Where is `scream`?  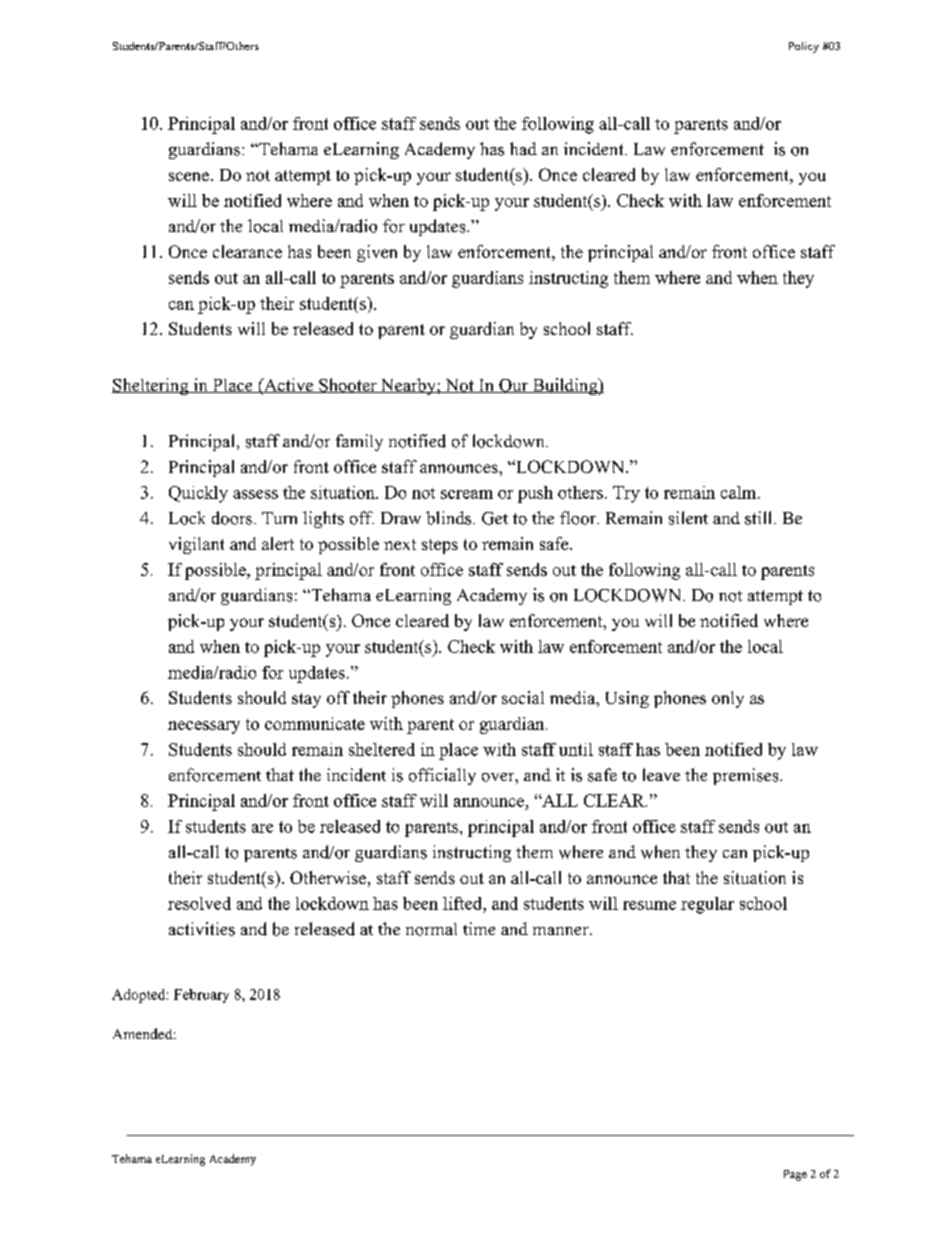 scream is located at coordinates (467, 494).
